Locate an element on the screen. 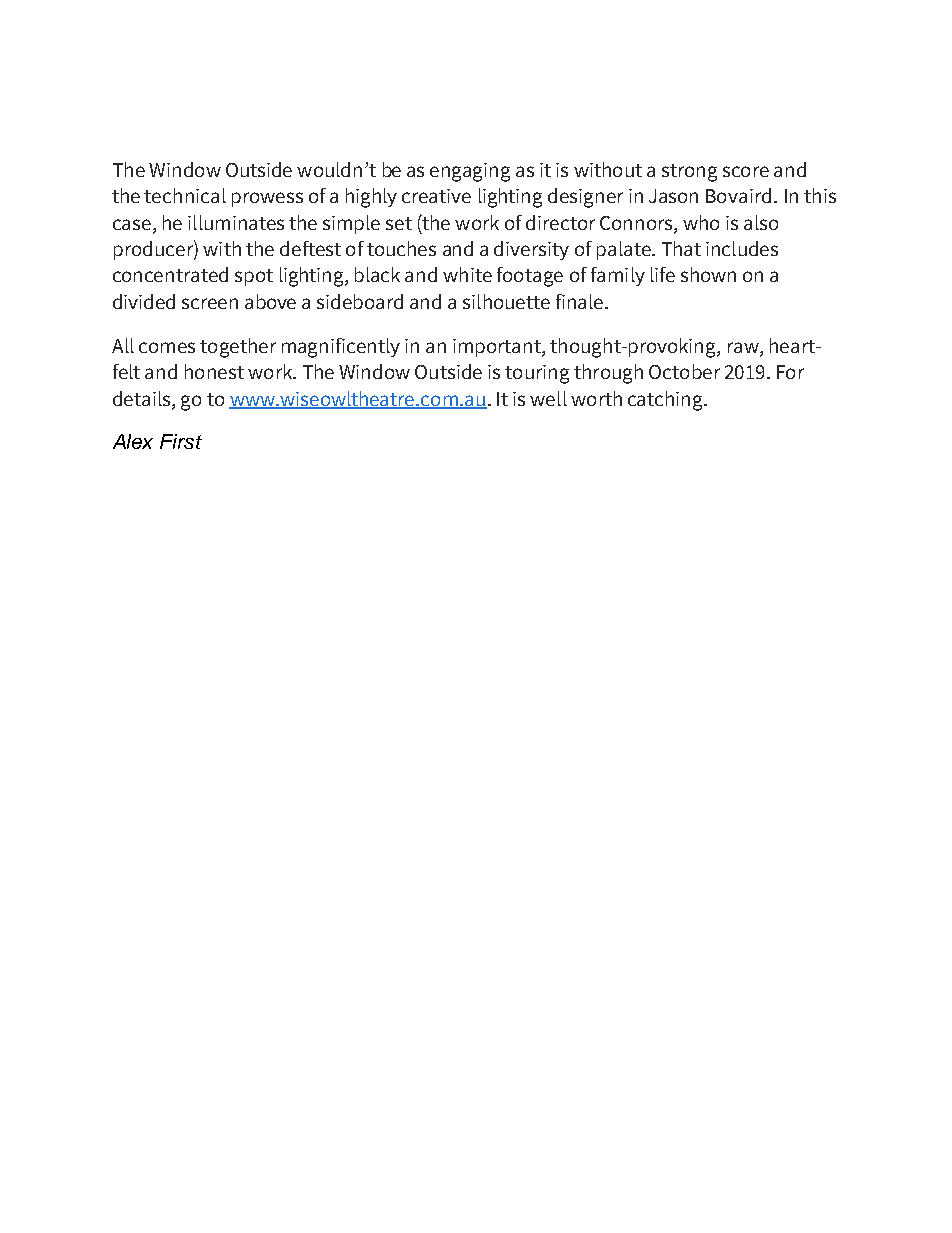 This screenshot has height=1233, width=952. engaging is located at coordinates (470, 172).
